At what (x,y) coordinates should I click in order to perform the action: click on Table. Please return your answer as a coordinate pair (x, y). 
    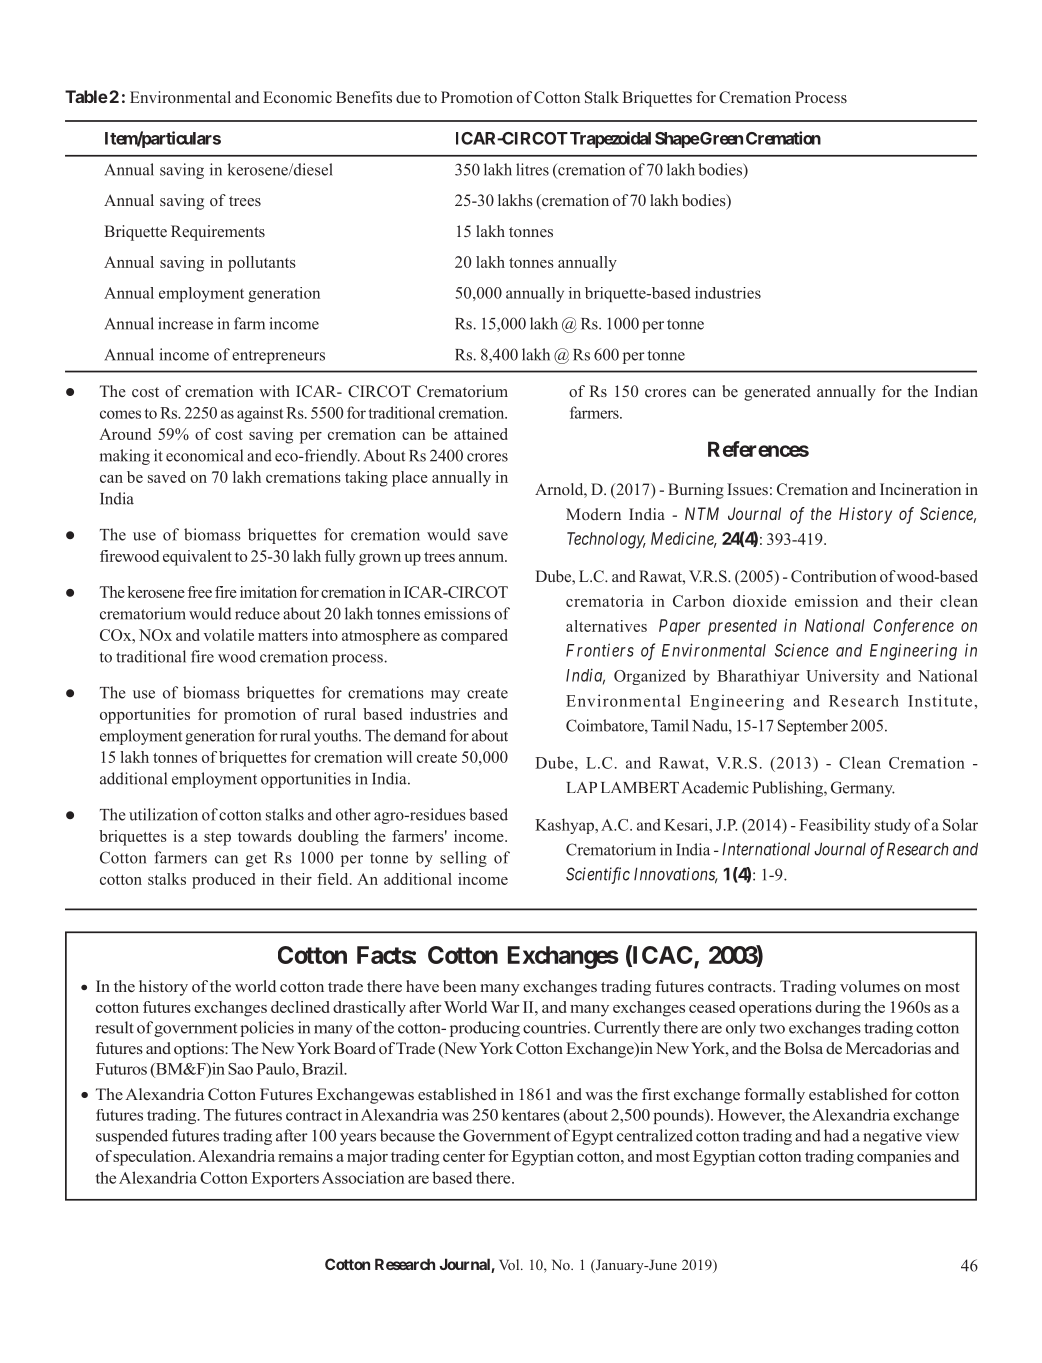
    Looking at the image, I should click on (86, 96).
